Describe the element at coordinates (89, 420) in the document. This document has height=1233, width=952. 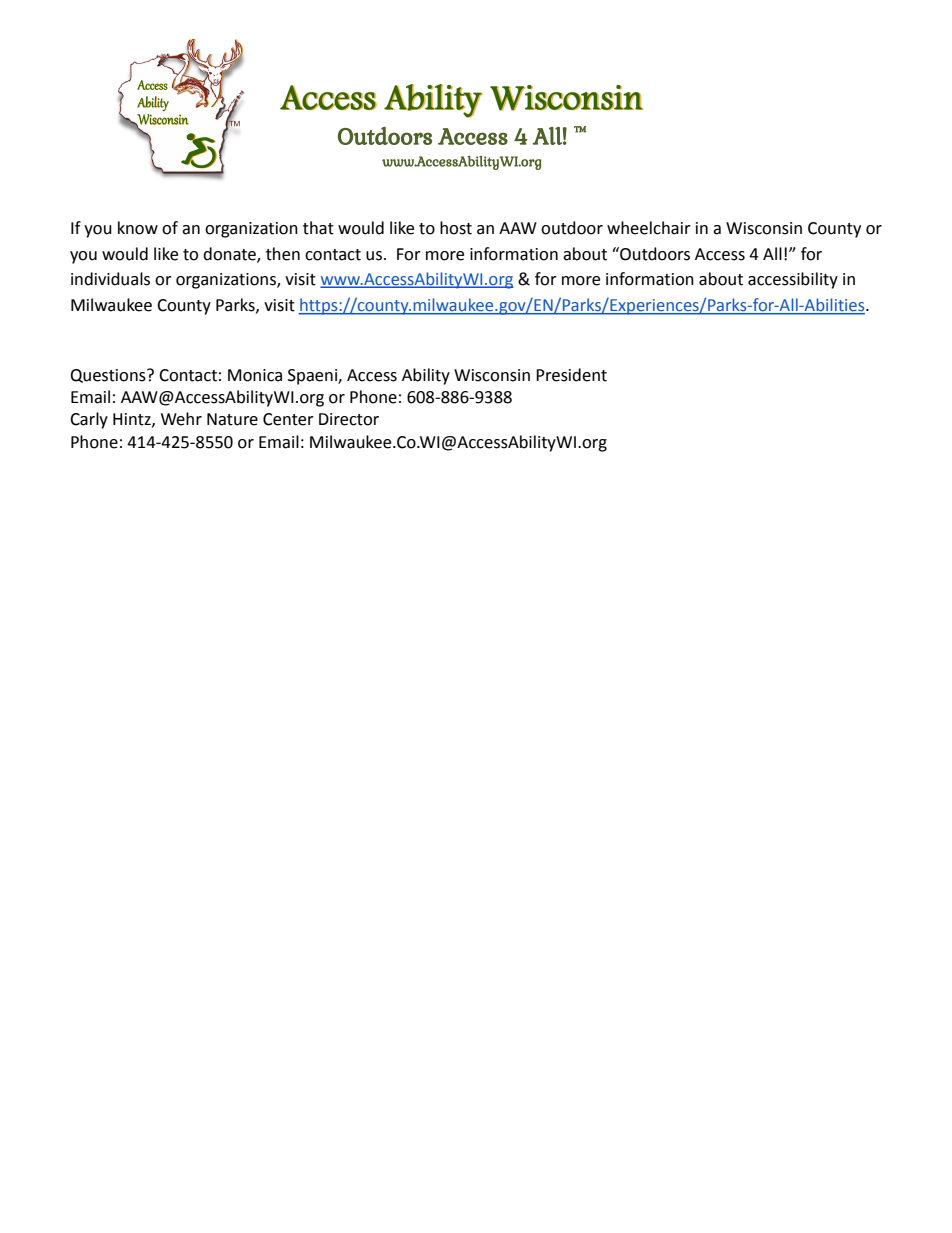
I see `Carly` at that location.
